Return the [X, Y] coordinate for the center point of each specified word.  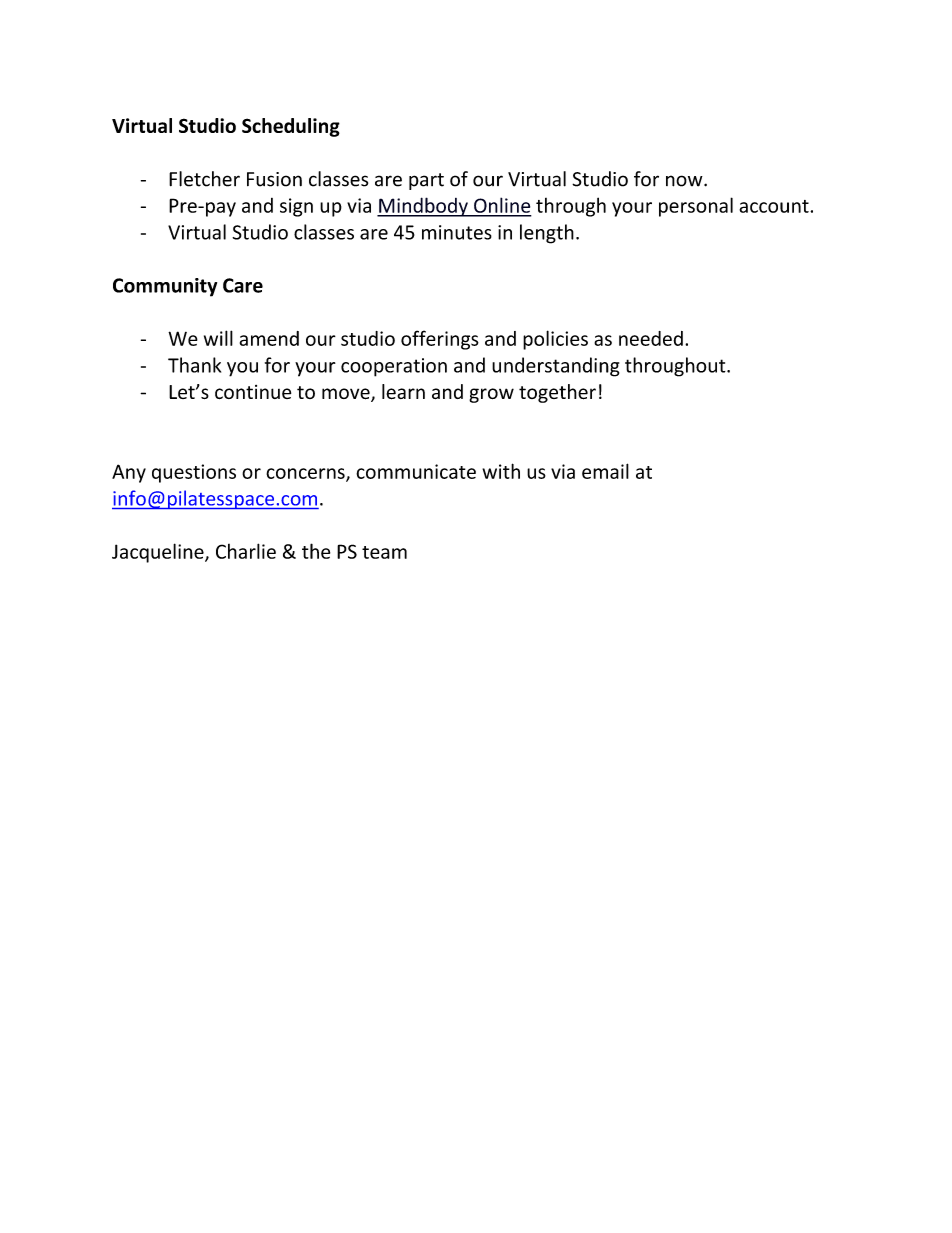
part [426, 181]
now [685, 181]
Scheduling [291, 127]
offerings [440, 340]
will [218, 338]
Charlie [246, 551]
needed [651, 338]
